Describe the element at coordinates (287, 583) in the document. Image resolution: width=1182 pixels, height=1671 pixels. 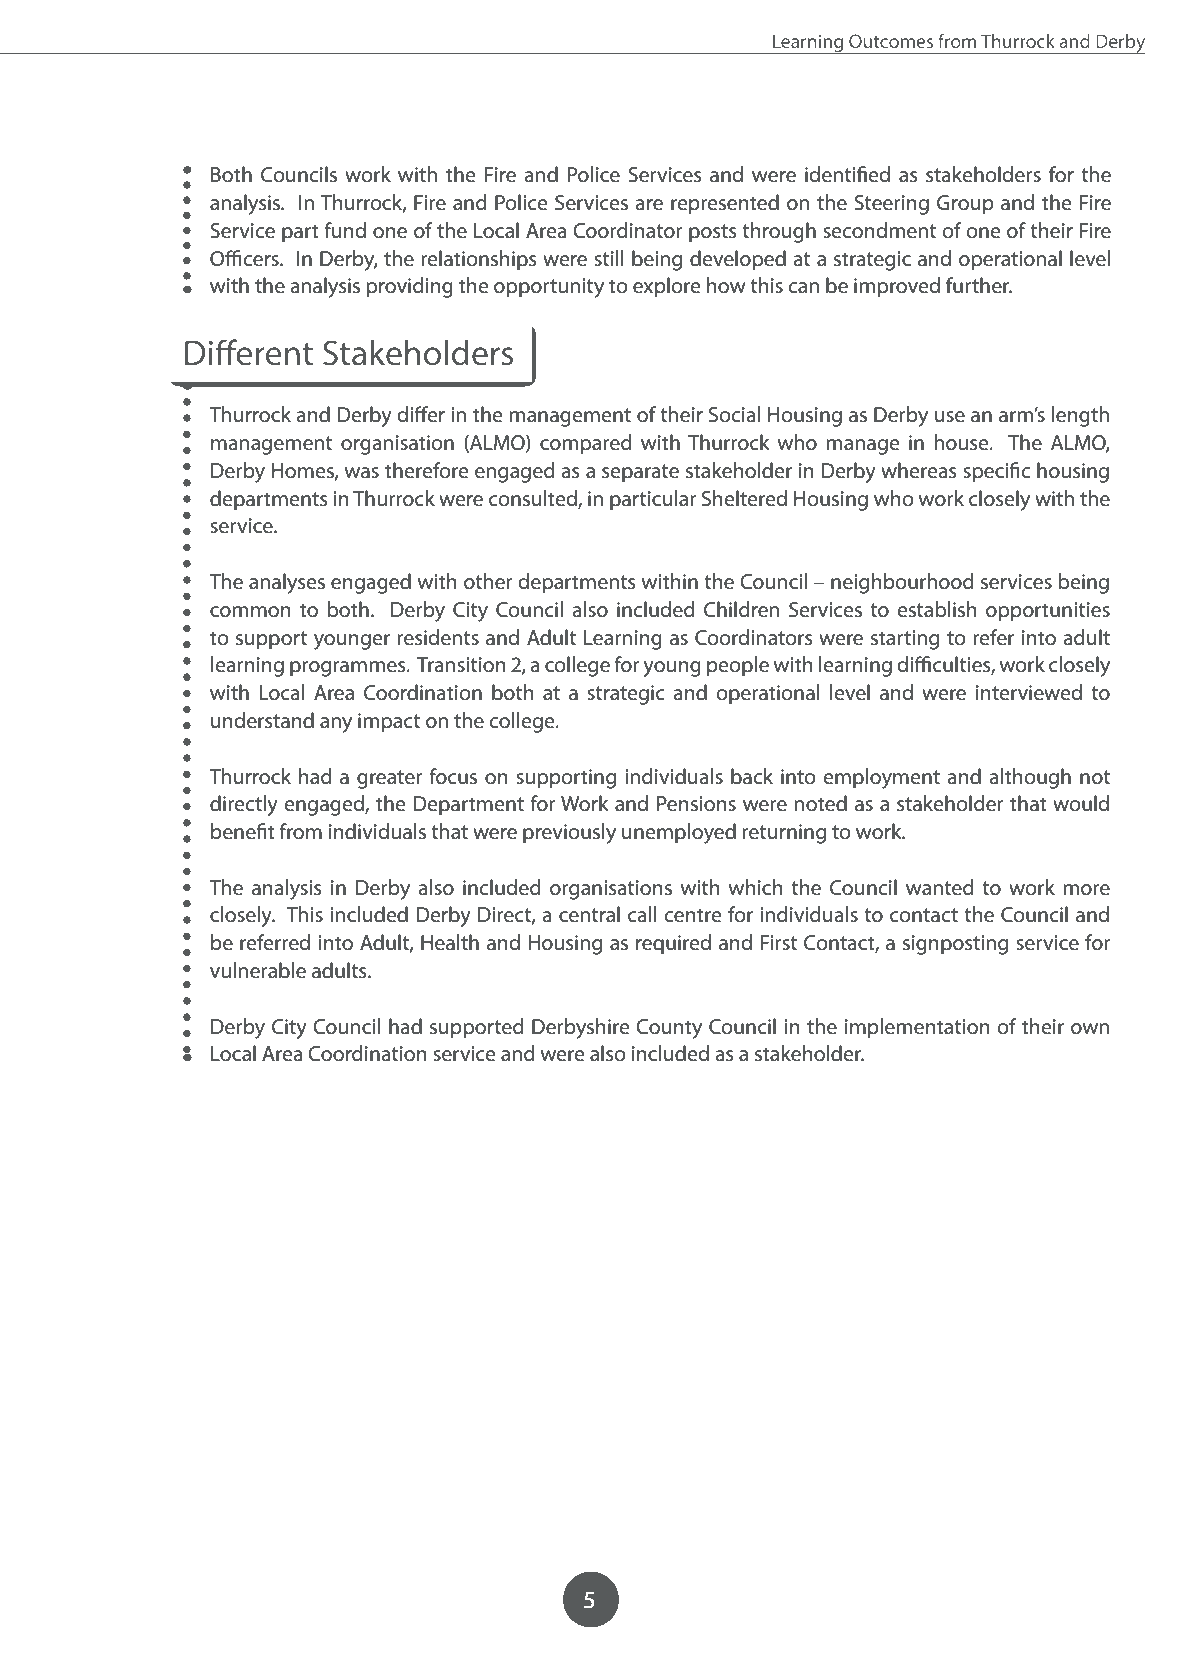
I see `analyses` at that location.
